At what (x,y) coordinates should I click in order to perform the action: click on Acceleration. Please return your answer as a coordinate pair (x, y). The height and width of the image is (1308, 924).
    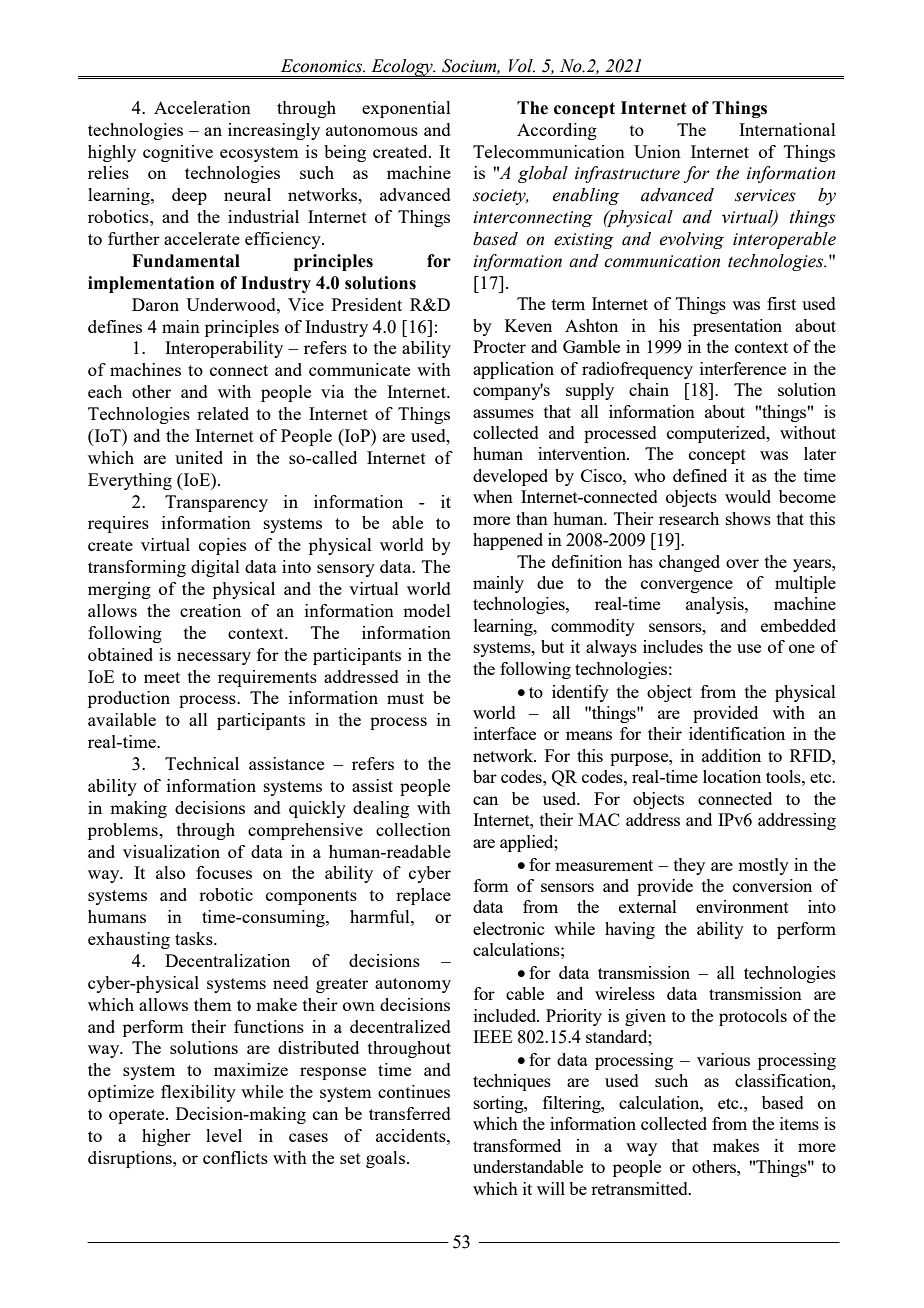
    Looking at the image, I should click on (202, 107).
